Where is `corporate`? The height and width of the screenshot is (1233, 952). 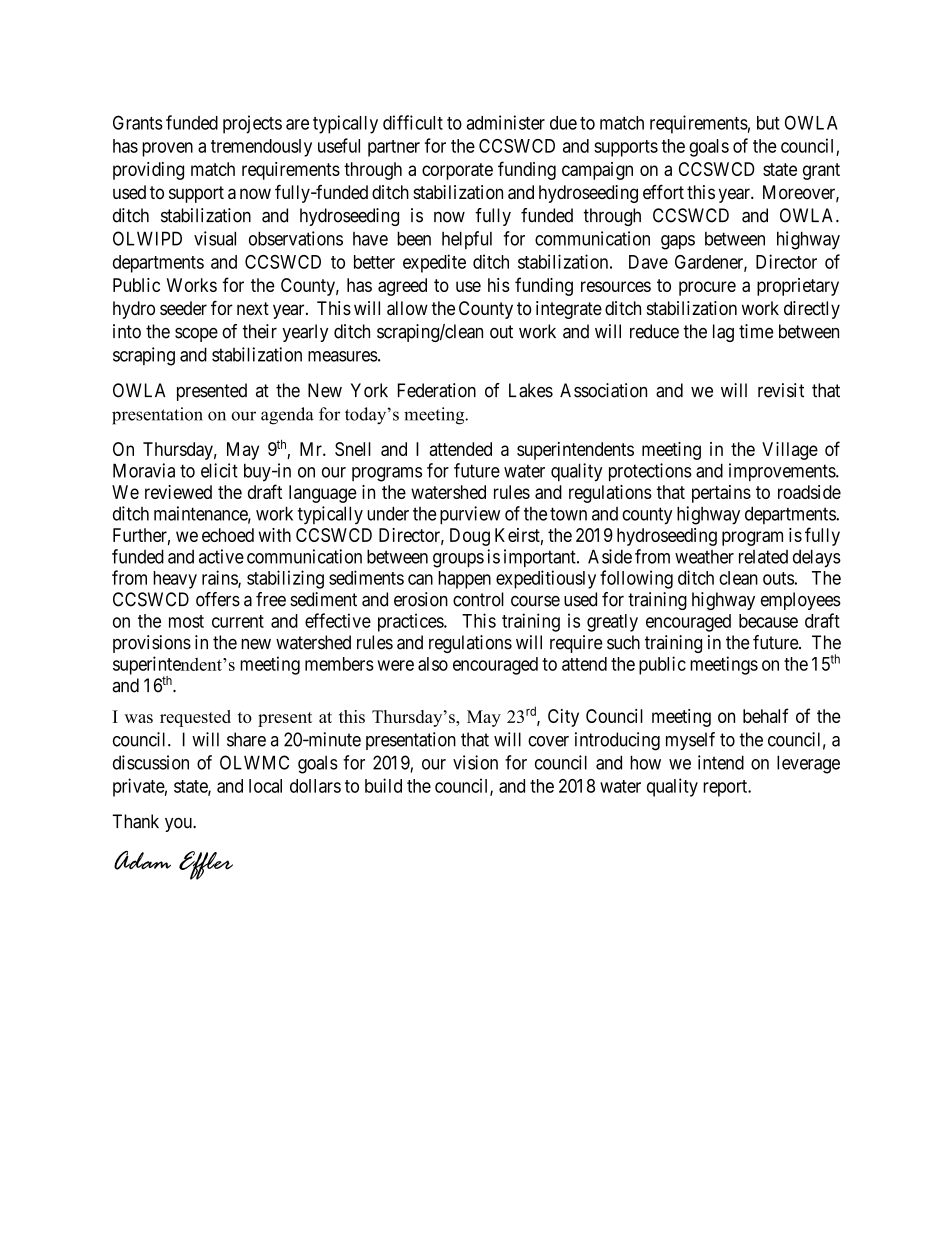
corporate is located at coordinates (457, 171).
